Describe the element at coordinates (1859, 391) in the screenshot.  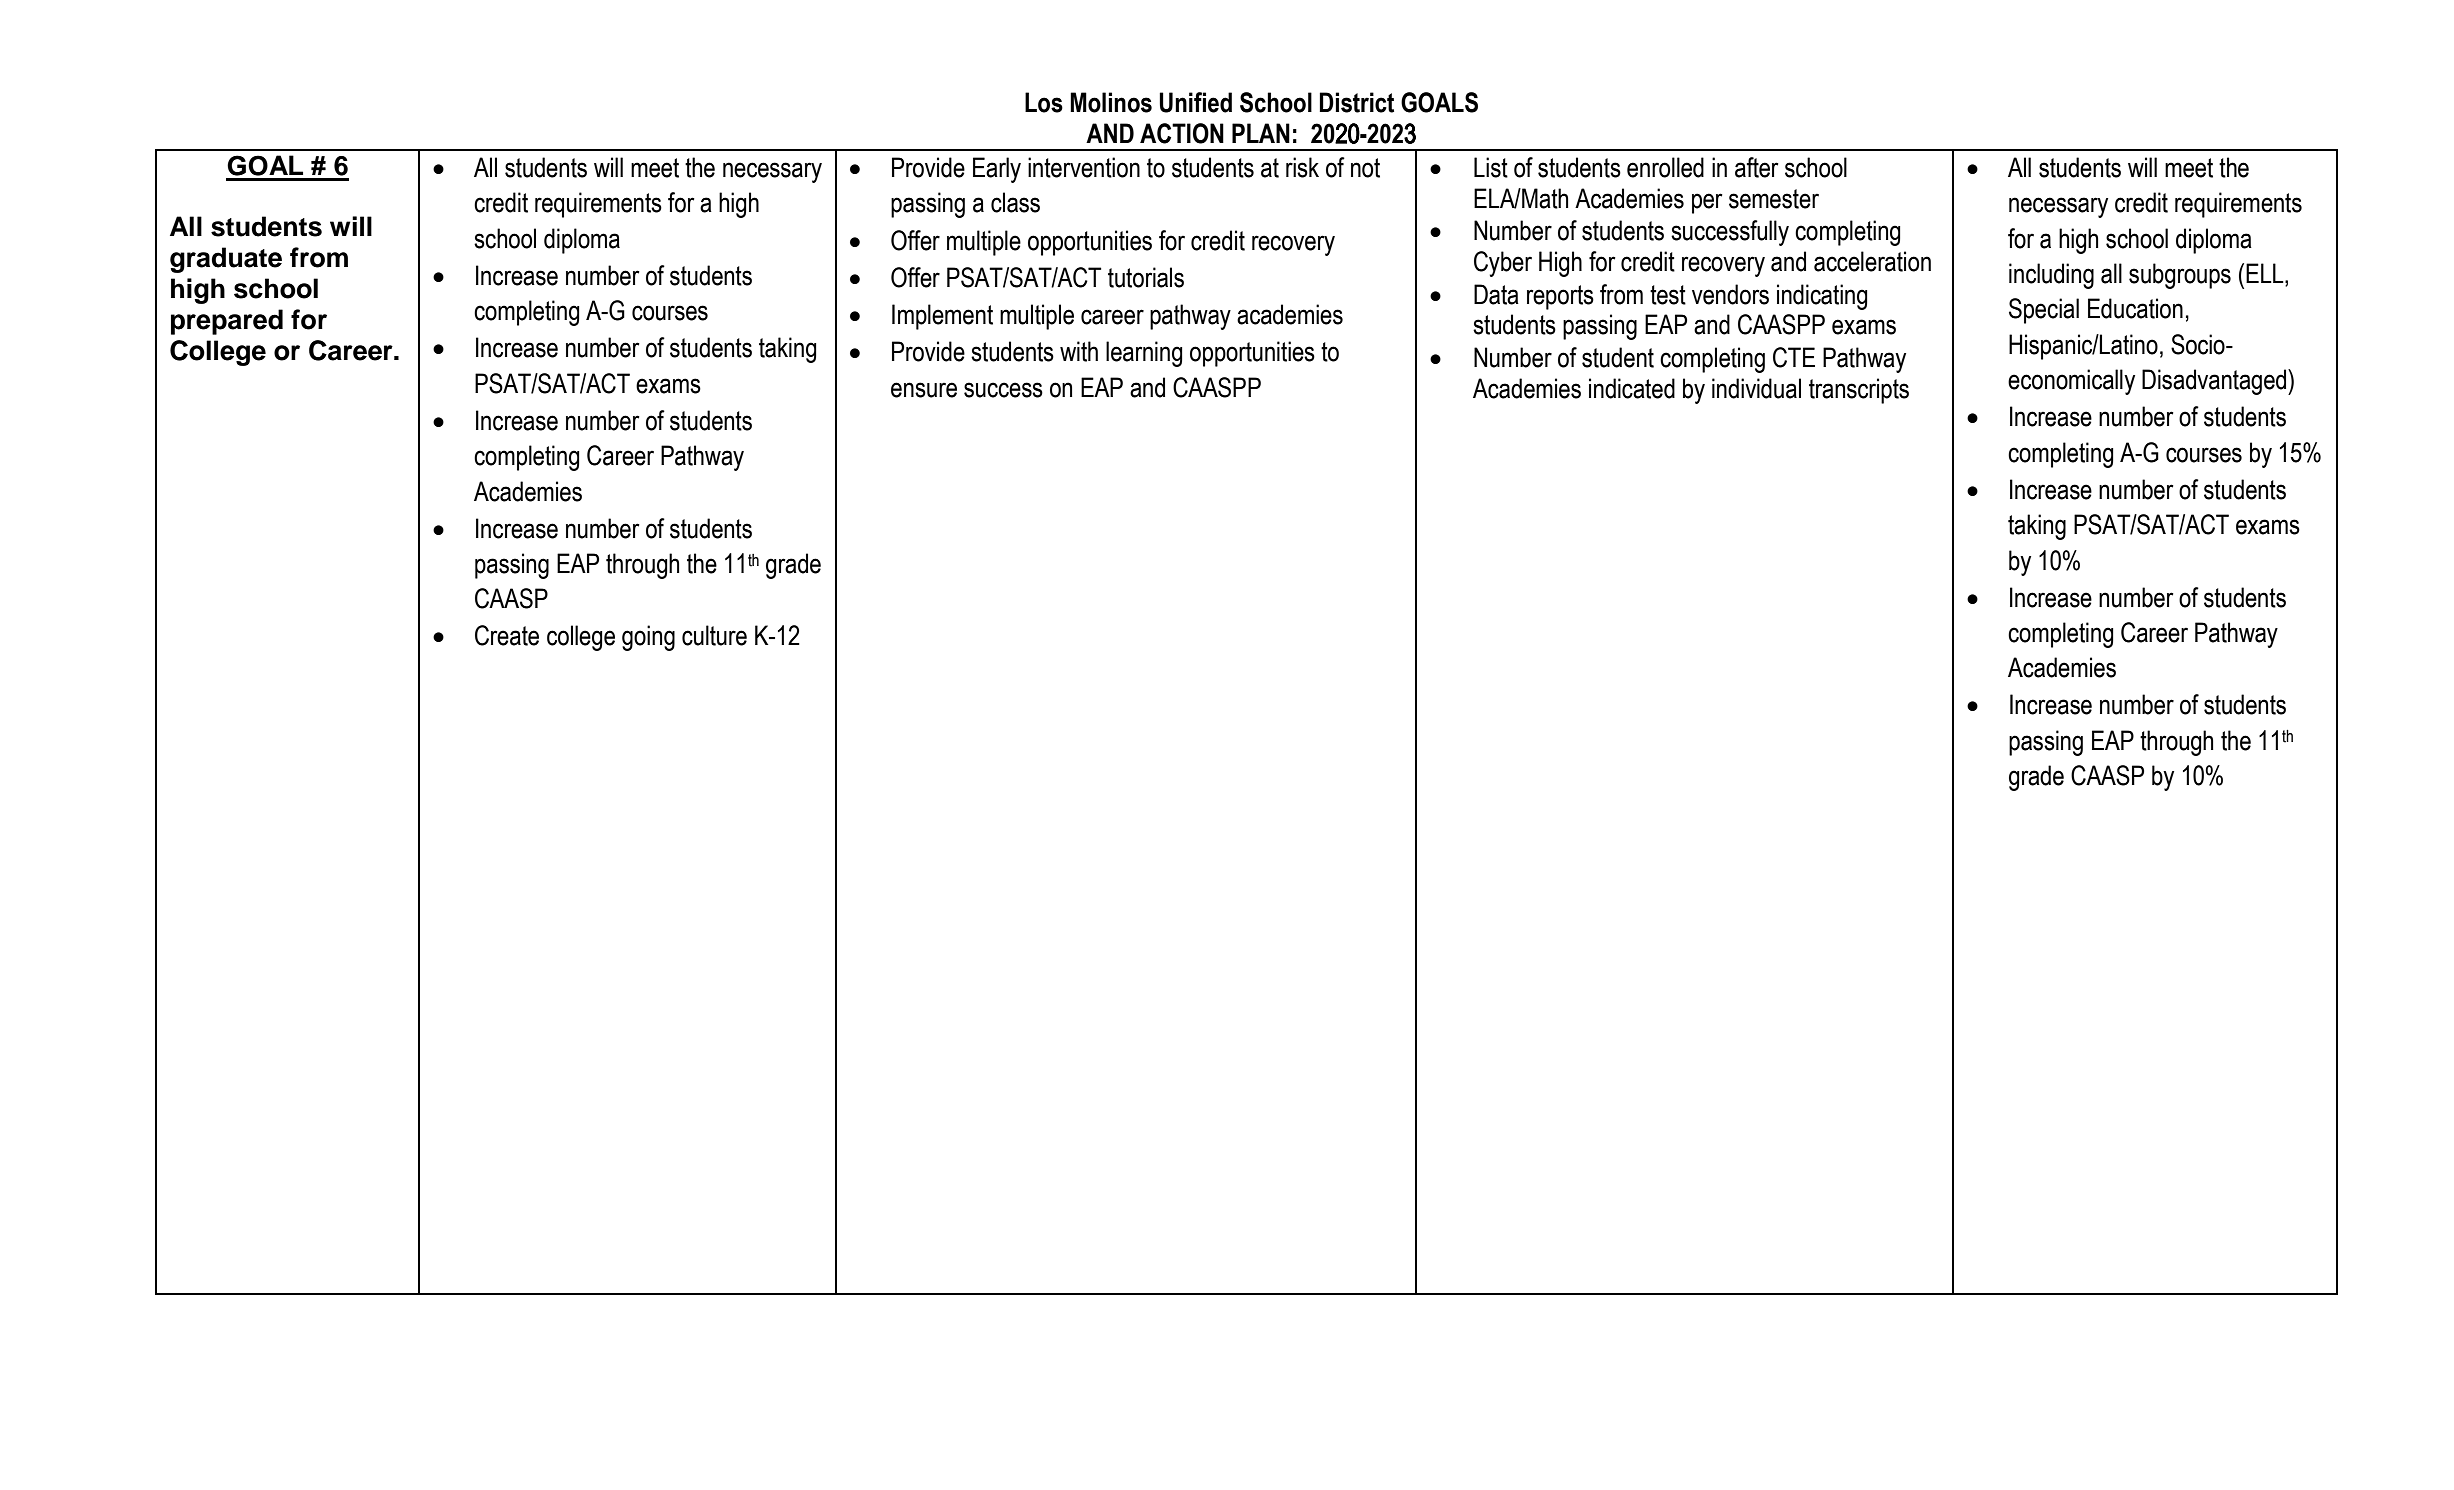
I see `transcripts` at that location.
